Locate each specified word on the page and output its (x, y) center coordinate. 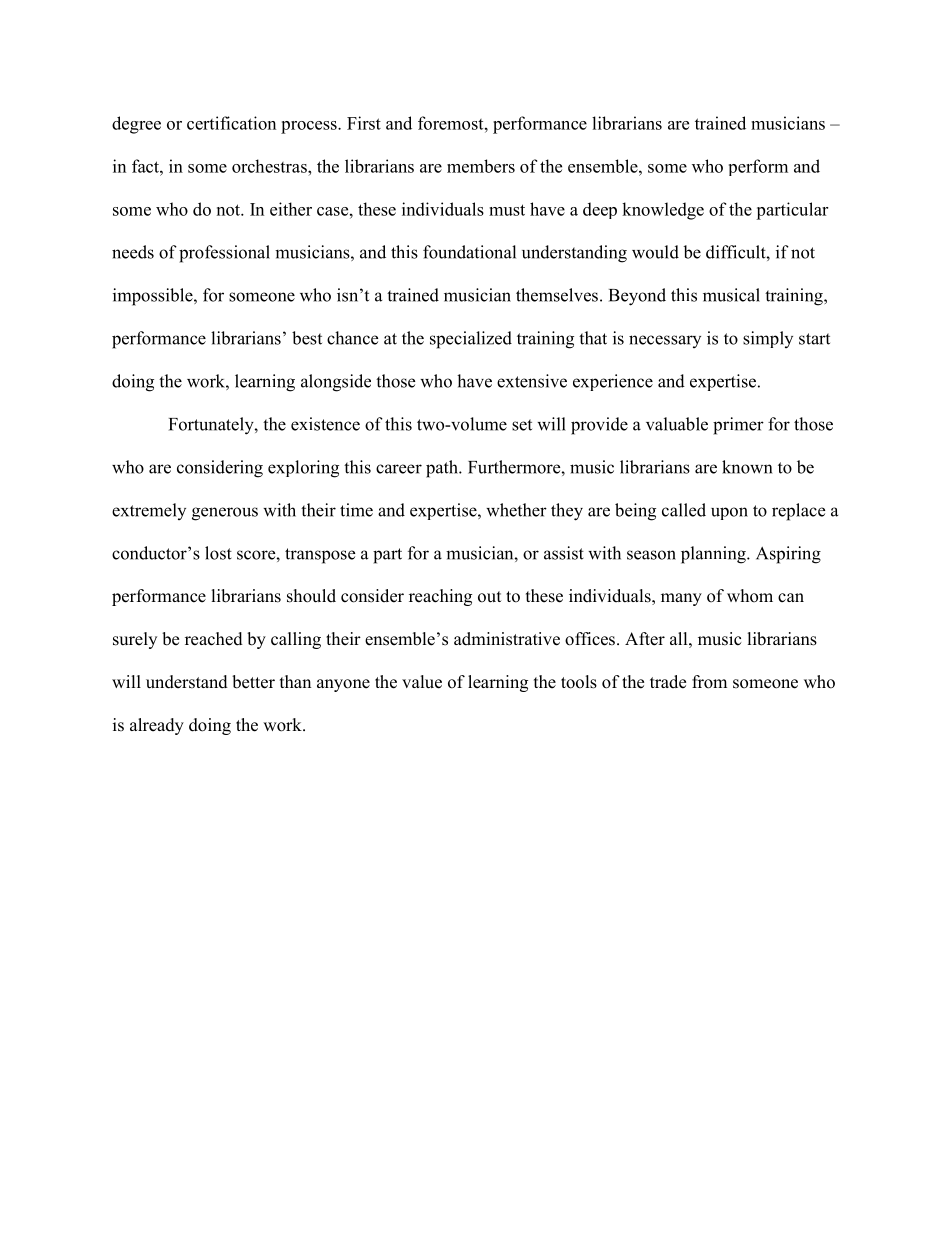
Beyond (637, 297)
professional (224, 254)
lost (218, 553)
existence (325, 424)
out (489, 597)
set (522, 425)
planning (714, 555)
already (157, 726)
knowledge (663, 211)
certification (231, 123)
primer (738, 426)
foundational (469, 252)
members (481, 166)
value (422, 682)
